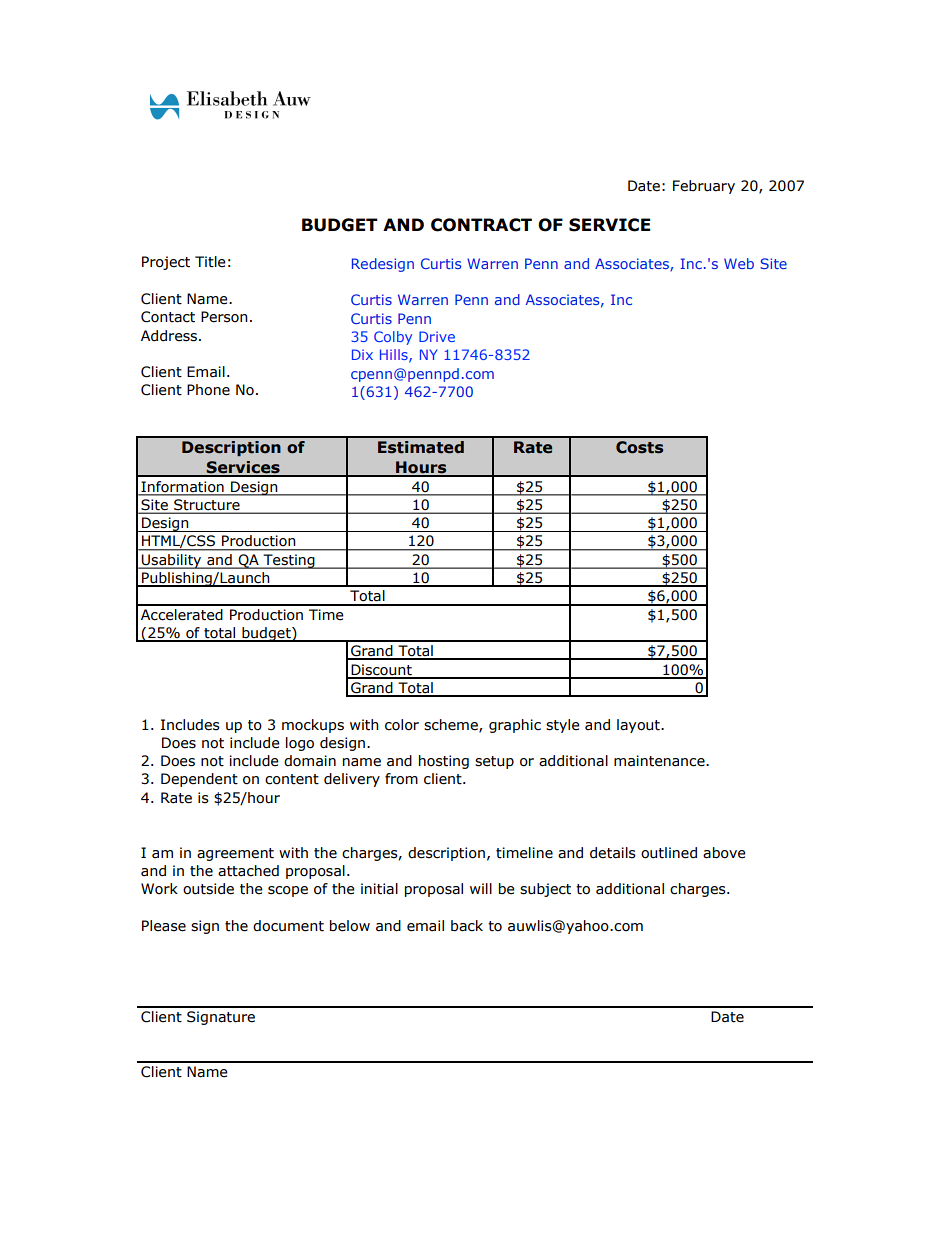 This image has width=952, height=1233. I want to click on scheme, so click(452, 725).
